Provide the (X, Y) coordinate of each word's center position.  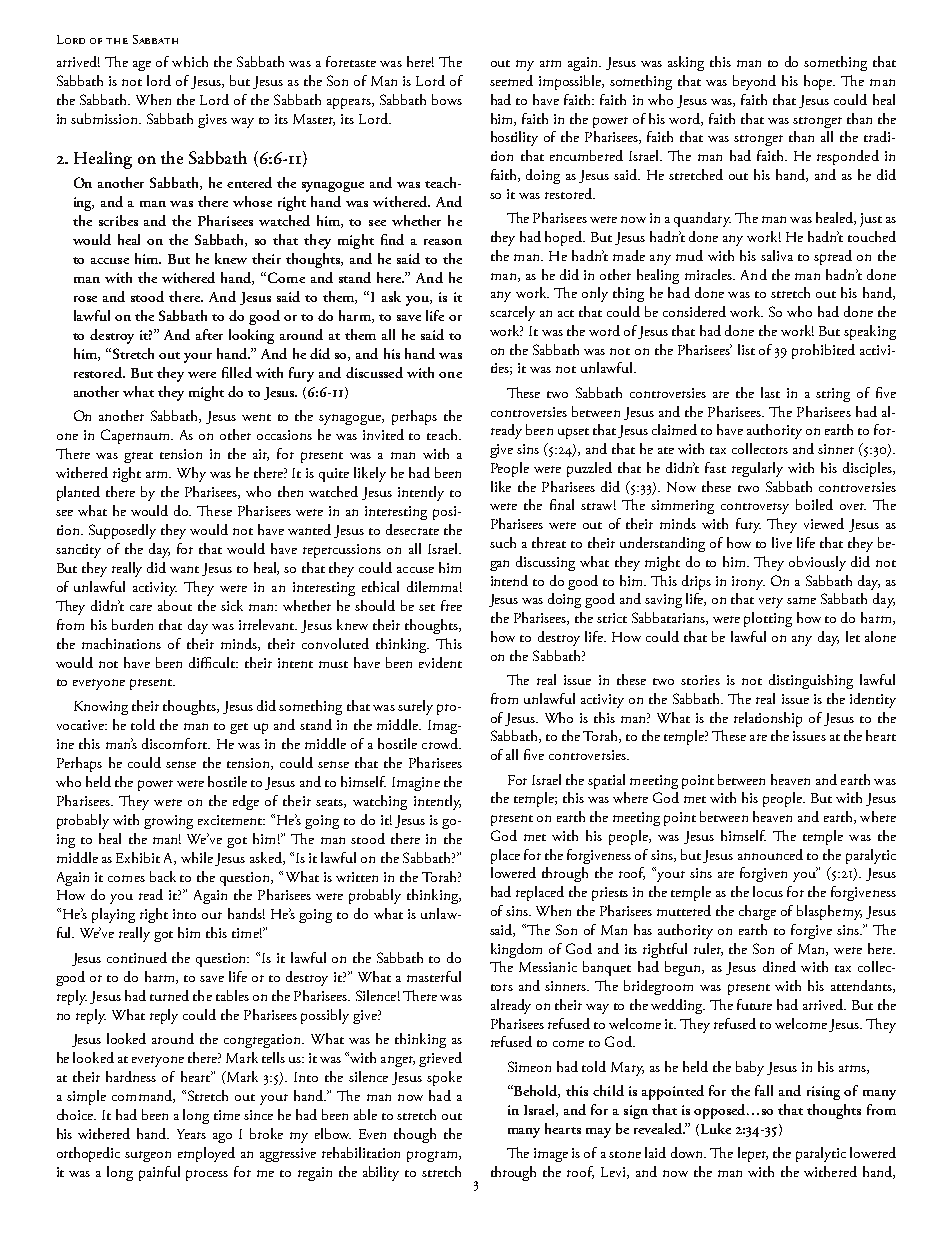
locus (768, 891)
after (209, 334)
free (451, 605)
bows (447, 99)
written (357, 877)
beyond (754, 82)
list (746, 349)
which (190, 61)
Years (191, 1134)
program (433, 1156)
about (175, 605)
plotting (768, 619)
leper (753, 1154)
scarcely (512, 313)
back (163, 876)
